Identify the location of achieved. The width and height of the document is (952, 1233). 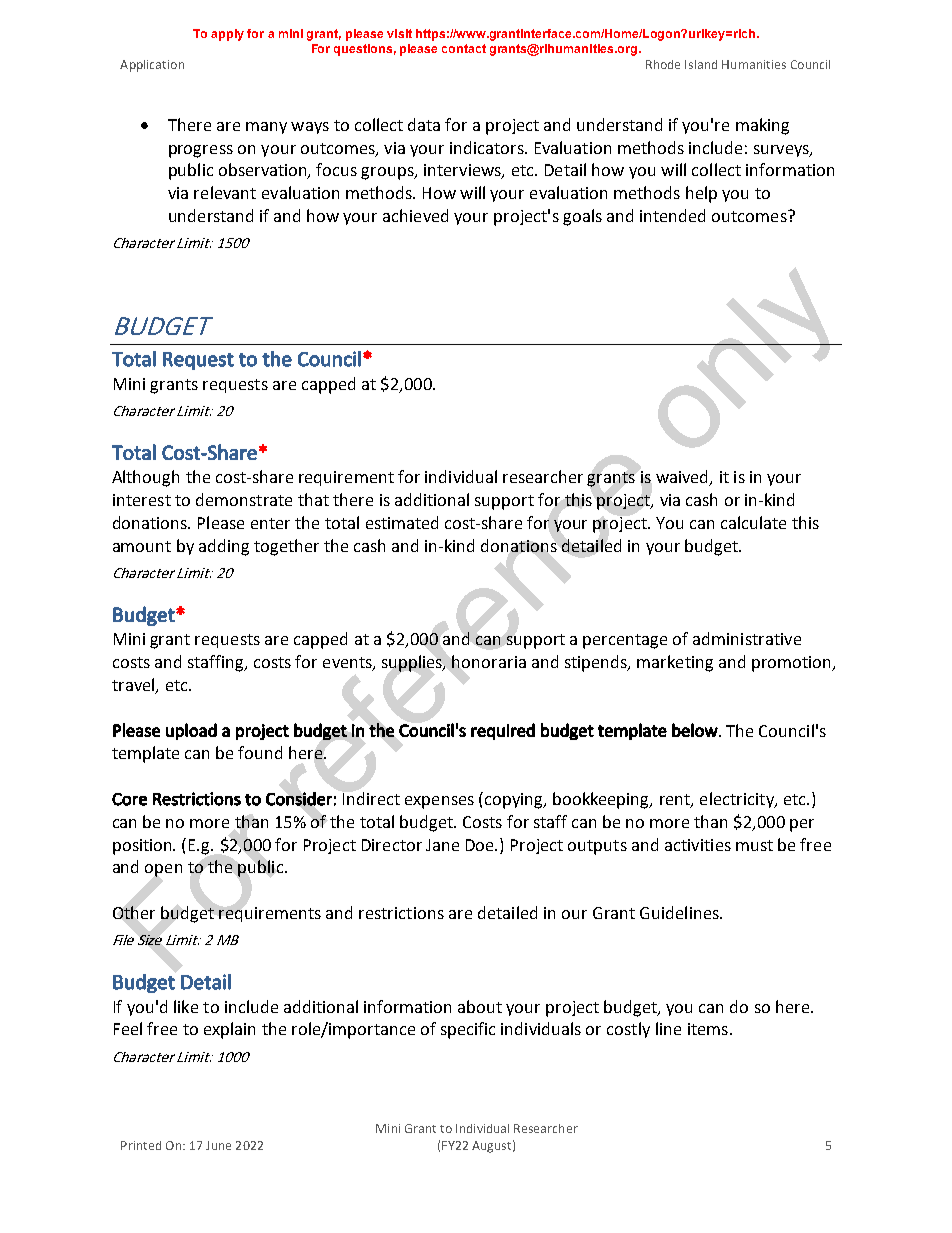
(415, 215).
